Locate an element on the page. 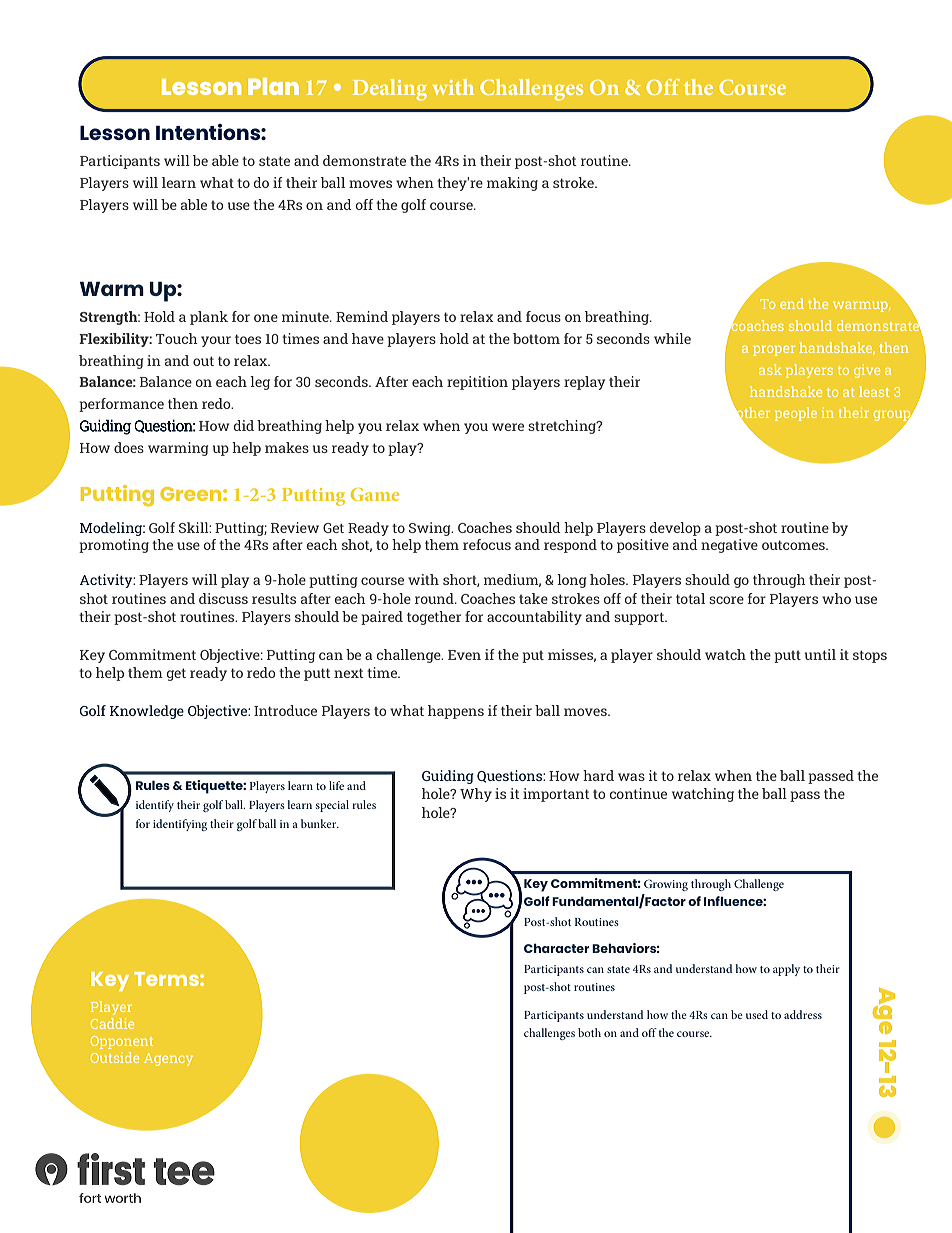 This image has height=1233, width=952. Knowledge is located at coordinates (147, 712).
